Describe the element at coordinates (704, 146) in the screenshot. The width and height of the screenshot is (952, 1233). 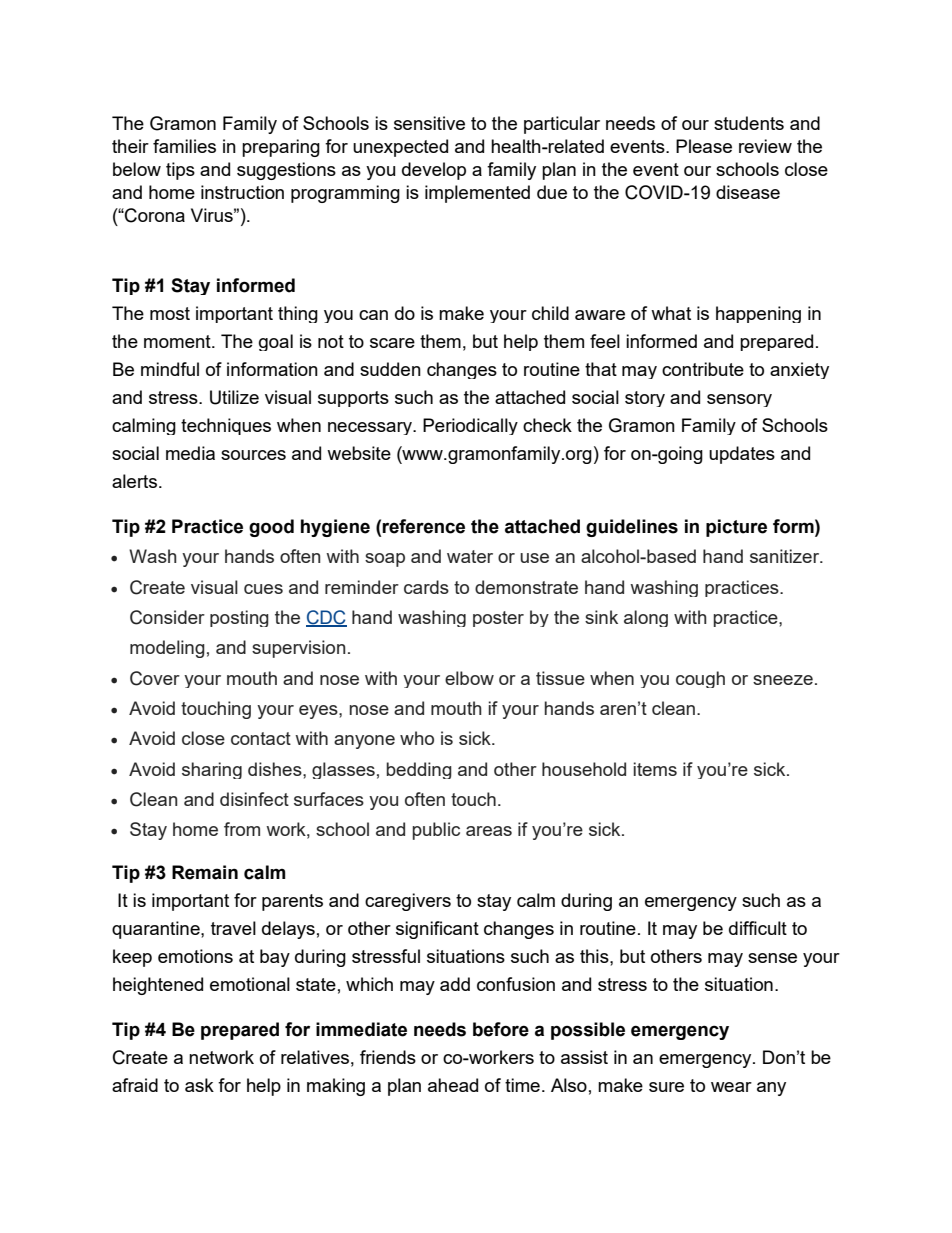
I see `Please` at that location.
